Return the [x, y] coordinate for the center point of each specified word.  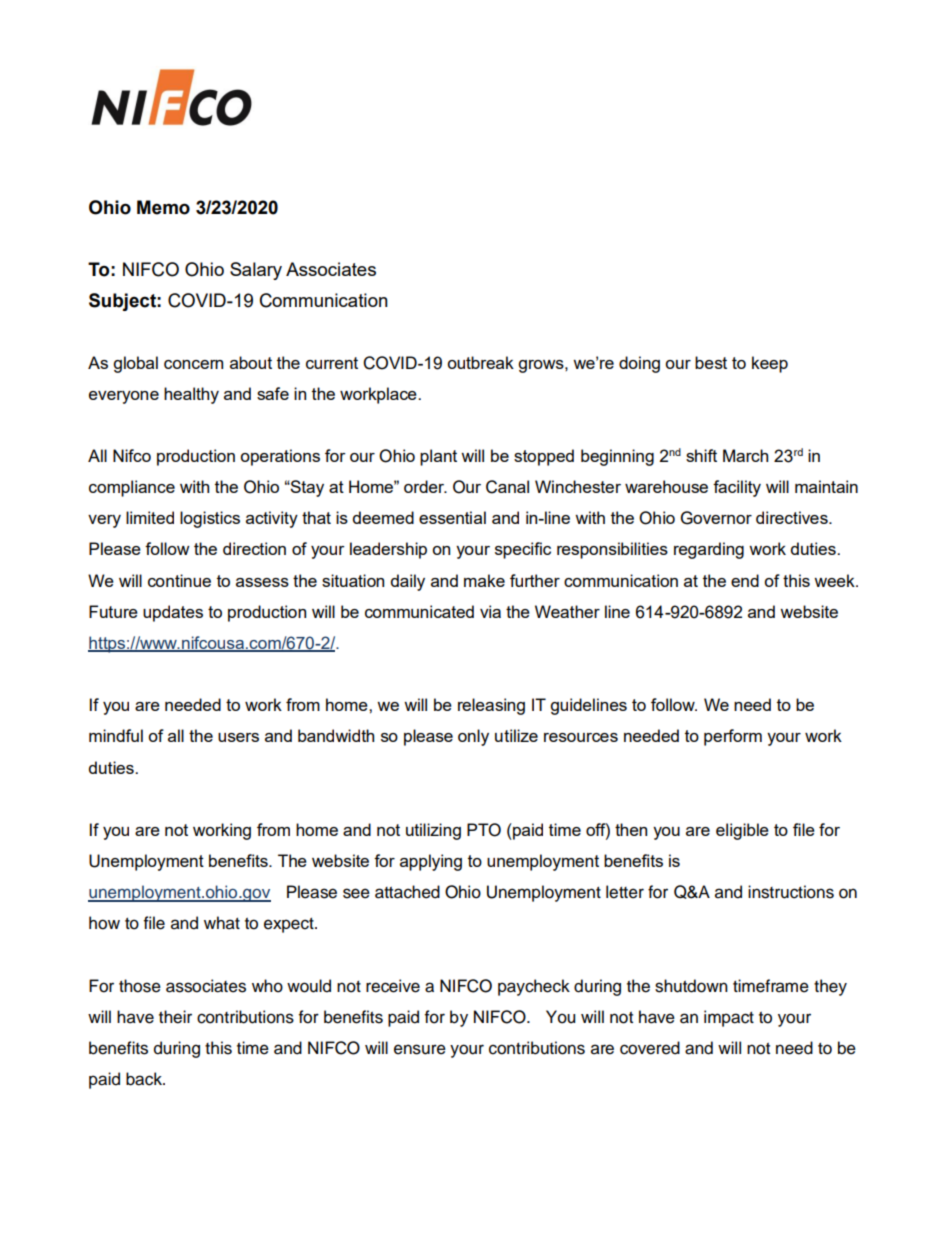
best [711, 362]
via [490, 611]
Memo [163, 207]
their [175, 1017]
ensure [420, 1049]
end [745, 580]
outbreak [480, 362]
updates [173, 613]
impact [729, 1018]
